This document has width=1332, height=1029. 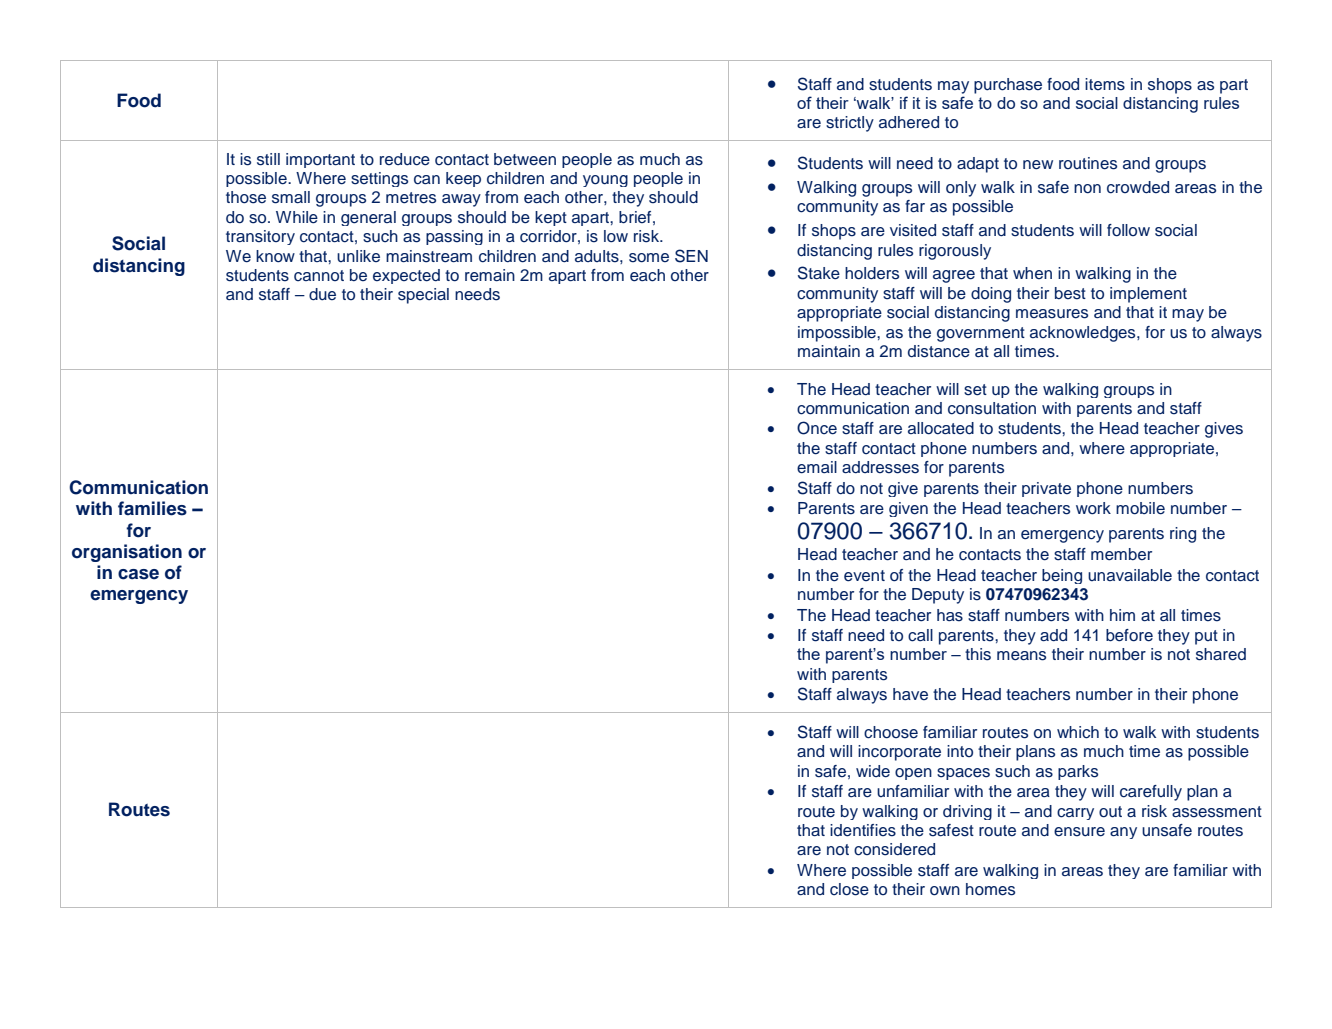 What do you see at coordinates (850, 124) in the document?
I see `strictly` at bounding box center [850, 124].
